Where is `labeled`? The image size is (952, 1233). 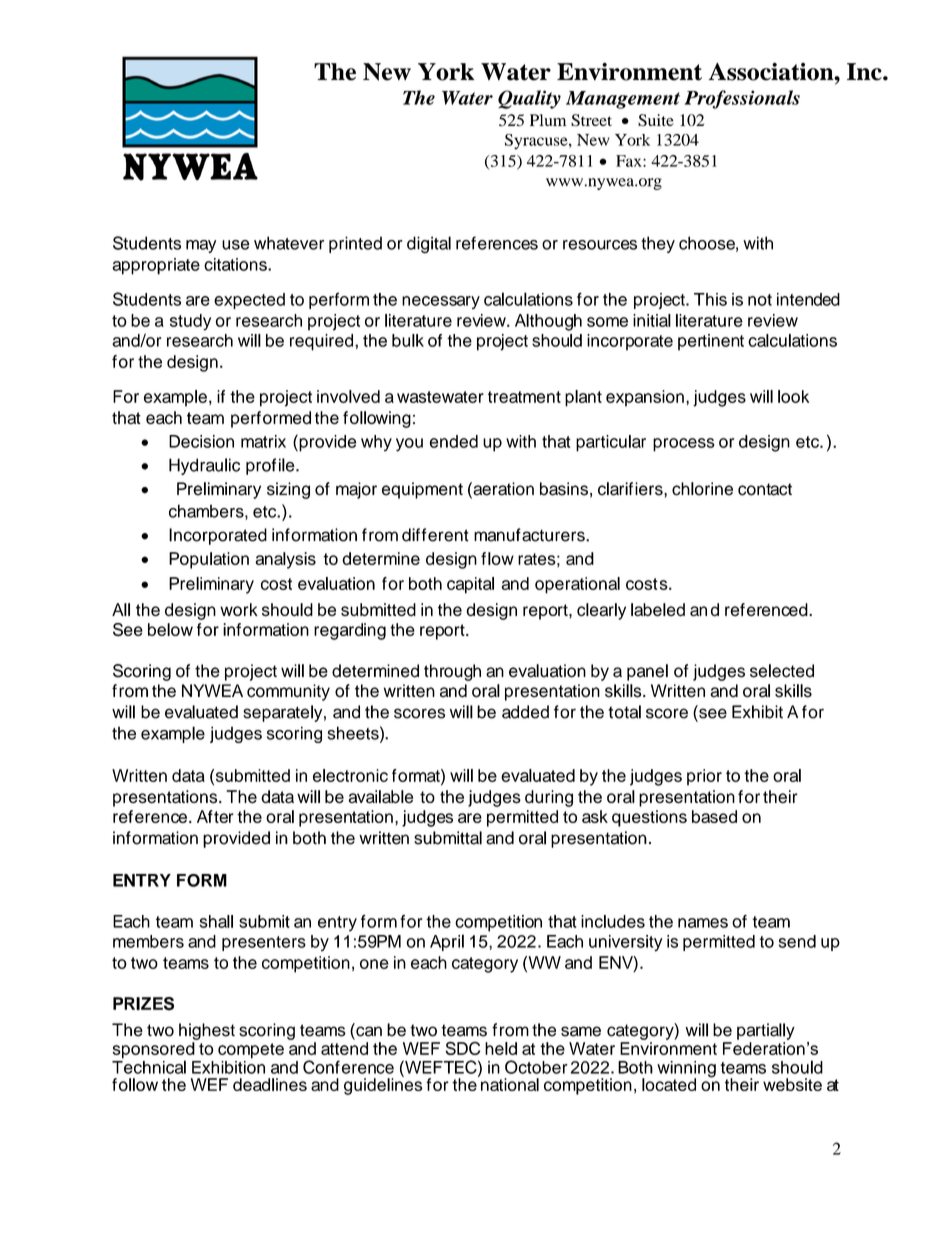 labeled is located at coordinates (658, 610).
